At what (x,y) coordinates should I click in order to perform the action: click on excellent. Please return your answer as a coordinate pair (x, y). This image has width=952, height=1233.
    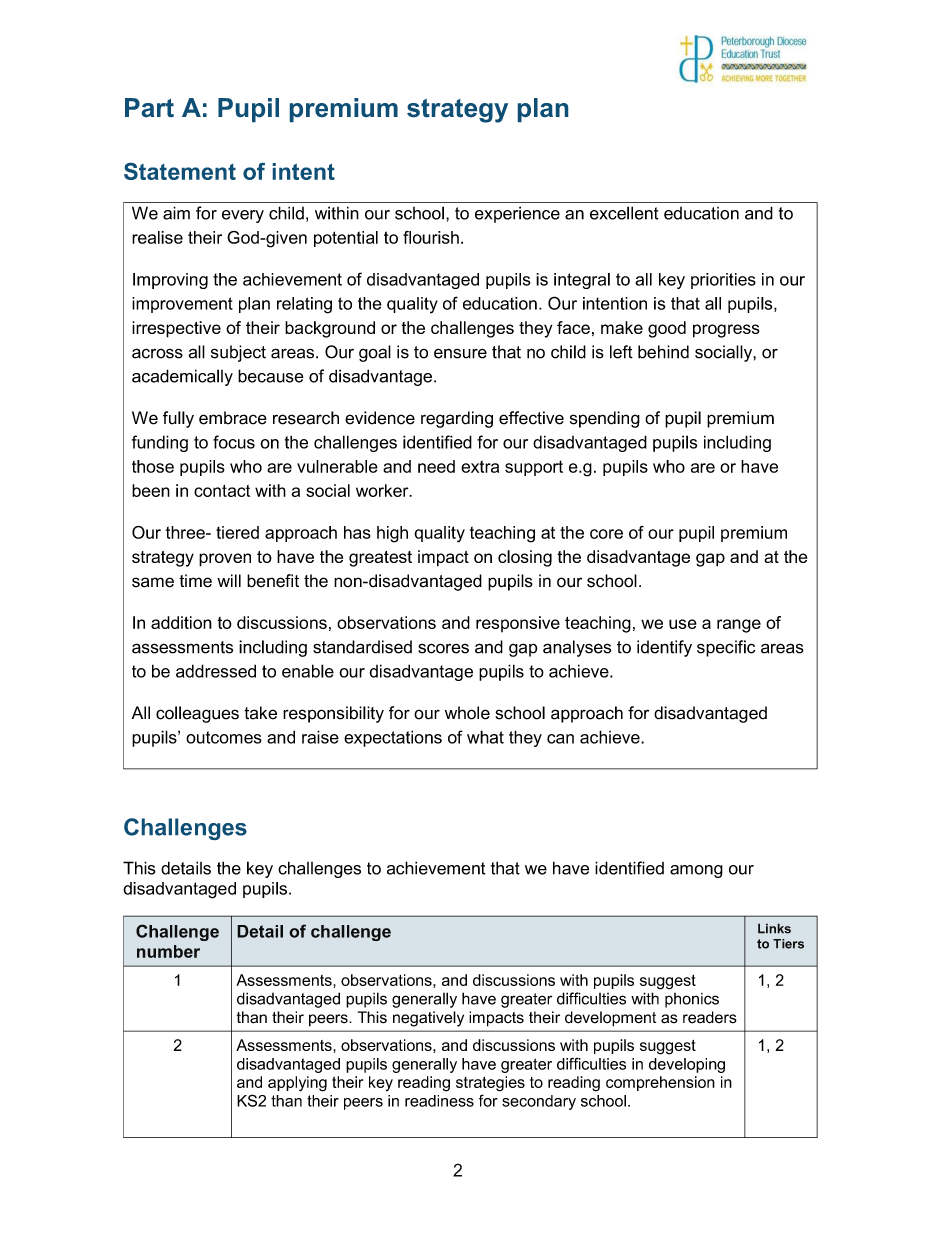
    Looking at the image, I should click on (624, 213).
